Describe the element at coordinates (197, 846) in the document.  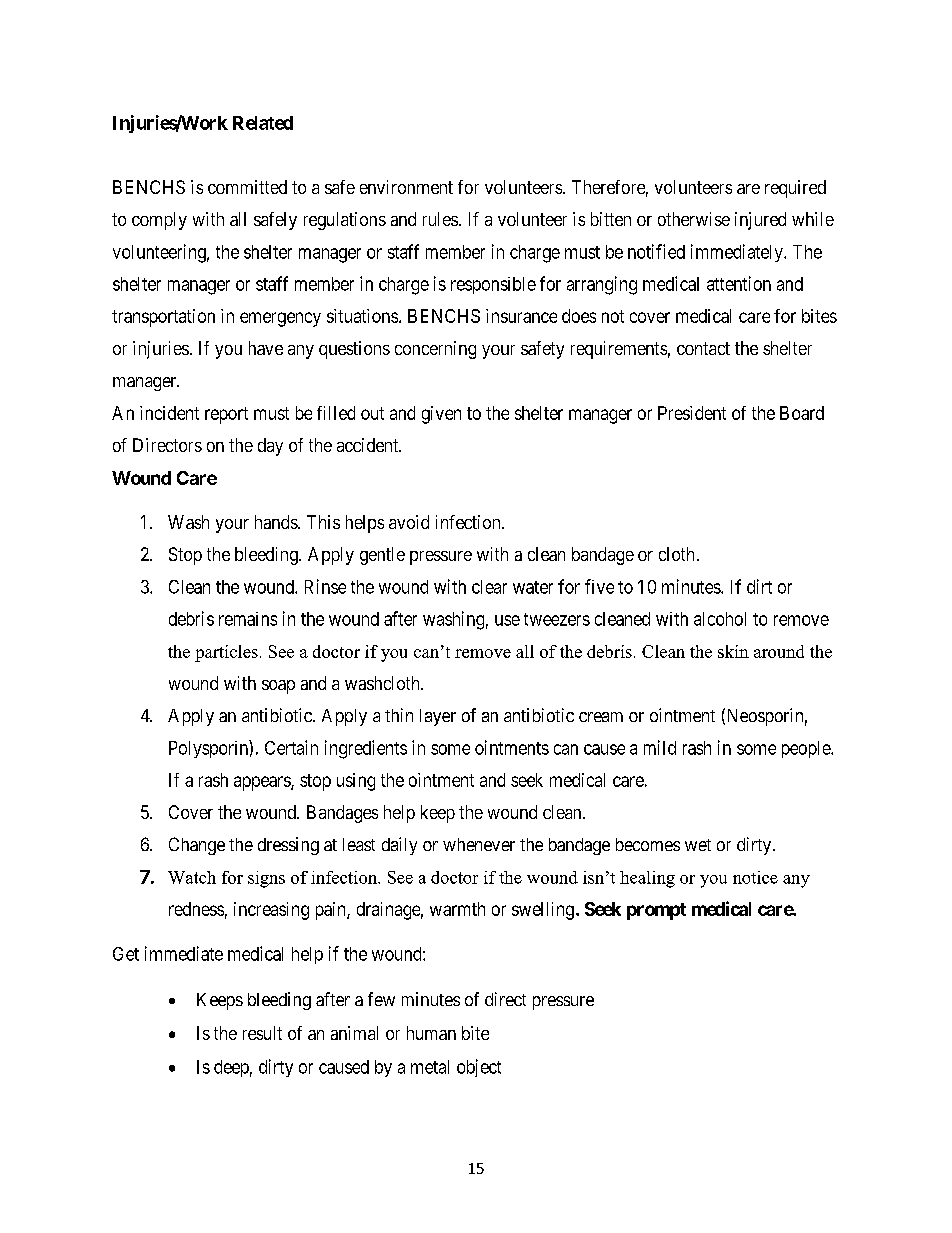
I see `Change` at that location.
